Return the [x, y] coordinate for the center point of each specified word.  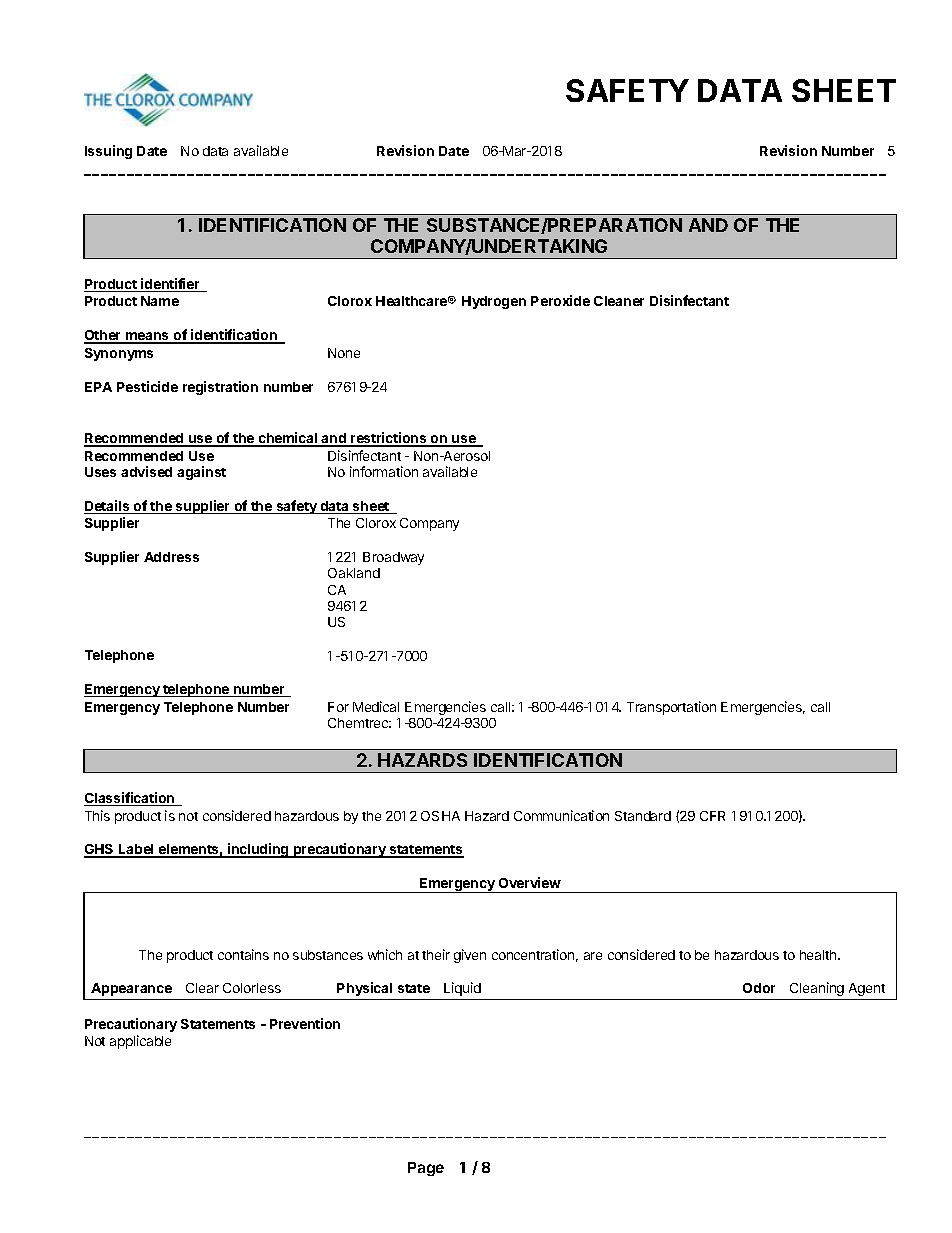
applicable [140, 1042]
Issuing [108, 152]
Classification [130, 799]
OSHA [440, 816]
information [384, 471]
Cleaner [619, 301]
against [201, 473]
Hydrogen [494, 302]
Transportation [671, 708]
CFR [712, 816]
